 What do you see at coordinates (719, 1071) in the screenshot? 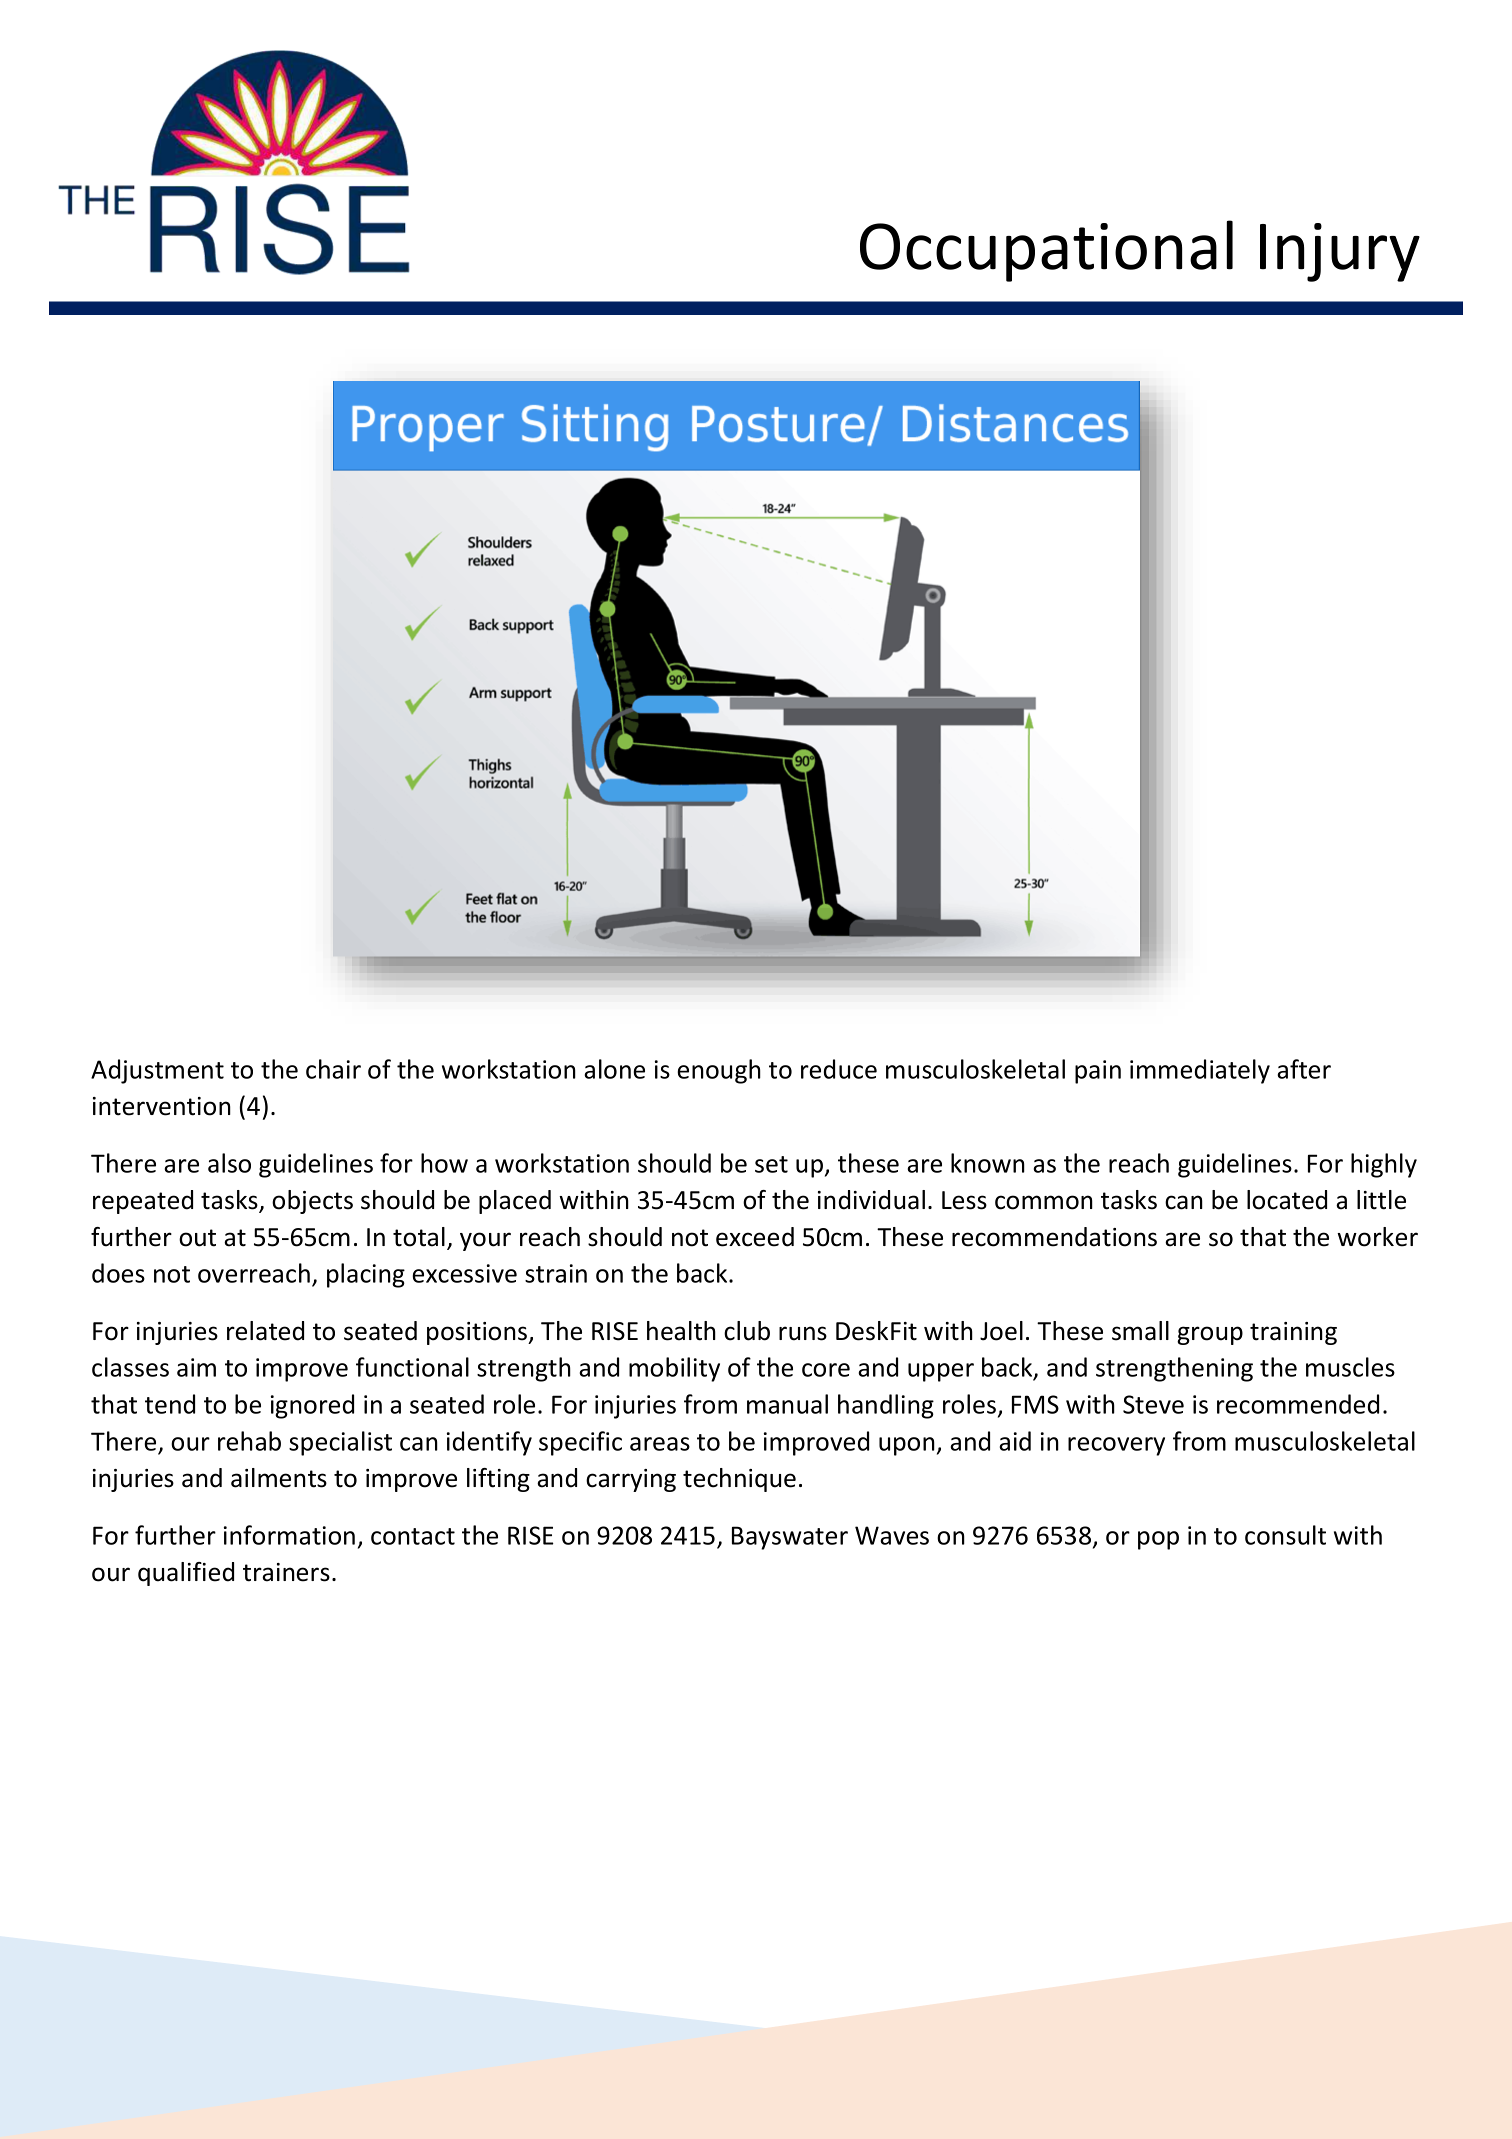
I see `enough` at bounding box center [719, 1071].
